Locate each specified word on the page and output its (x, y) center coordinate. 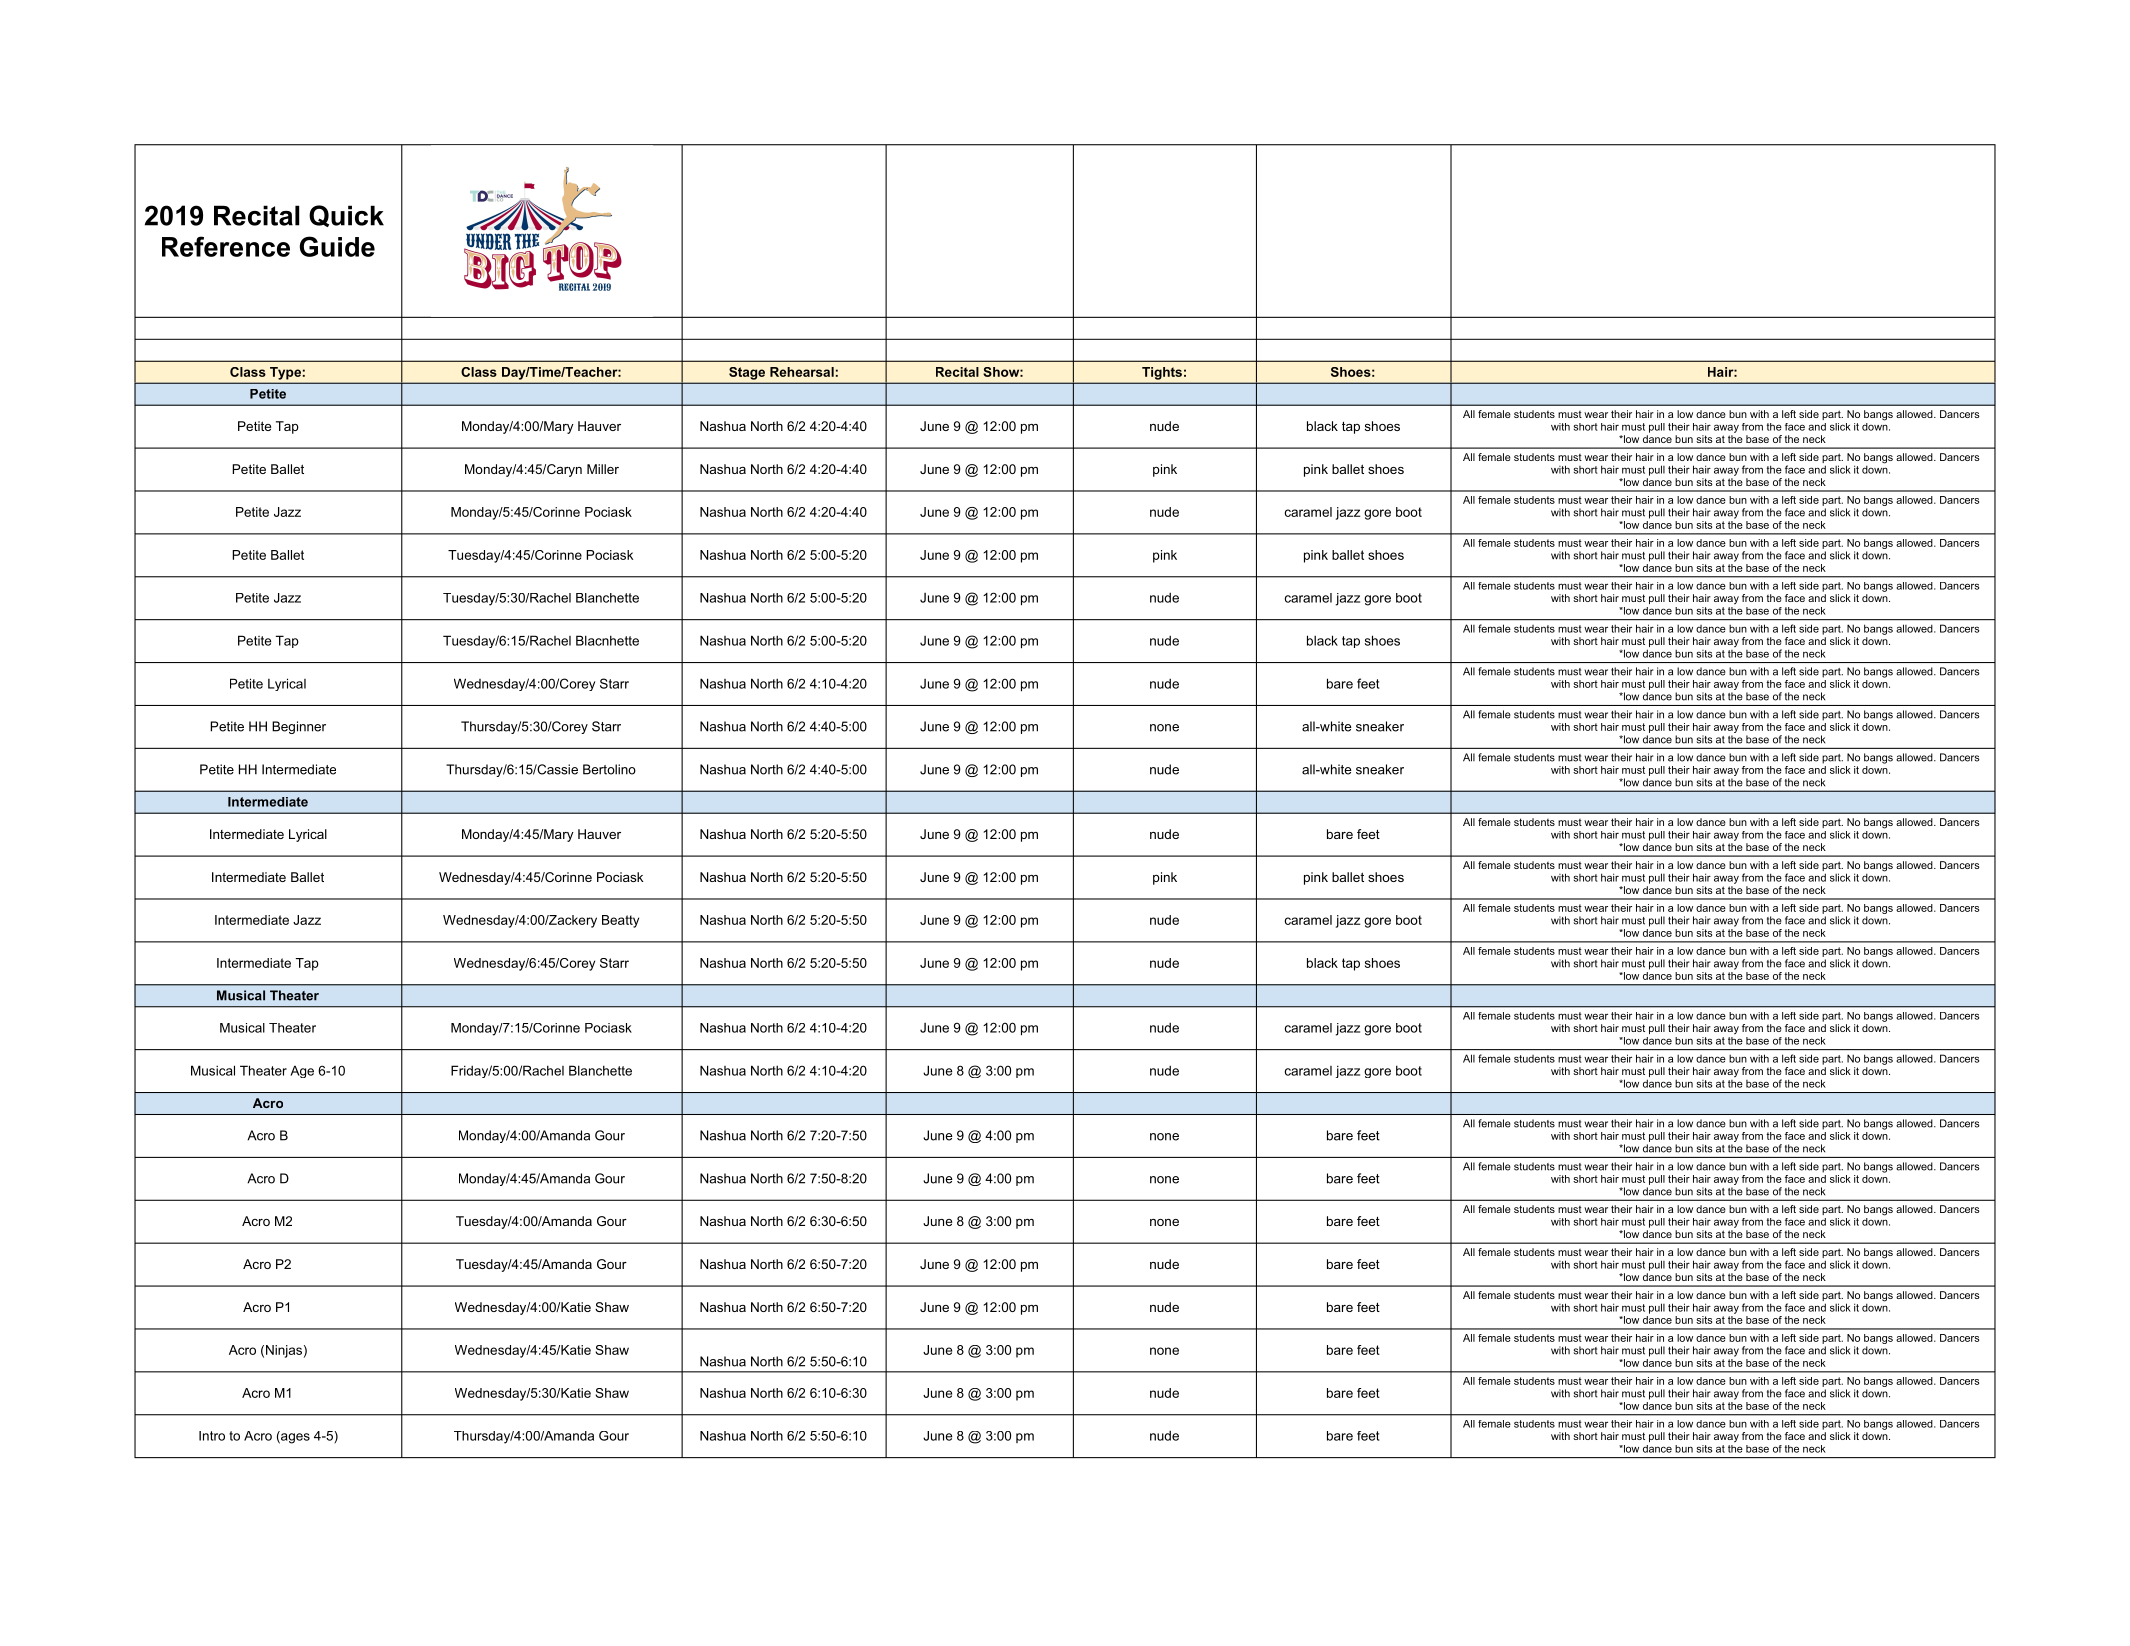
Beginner (299, 727)
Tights (1162, 373)
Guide (337, 246)
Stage (747, 373)
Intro (212, 1436)
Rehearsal (802, 372)
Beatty (620, 921)
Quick (346, 216)
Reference (226, 246)
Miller (603, 469)
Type (285, 373)
